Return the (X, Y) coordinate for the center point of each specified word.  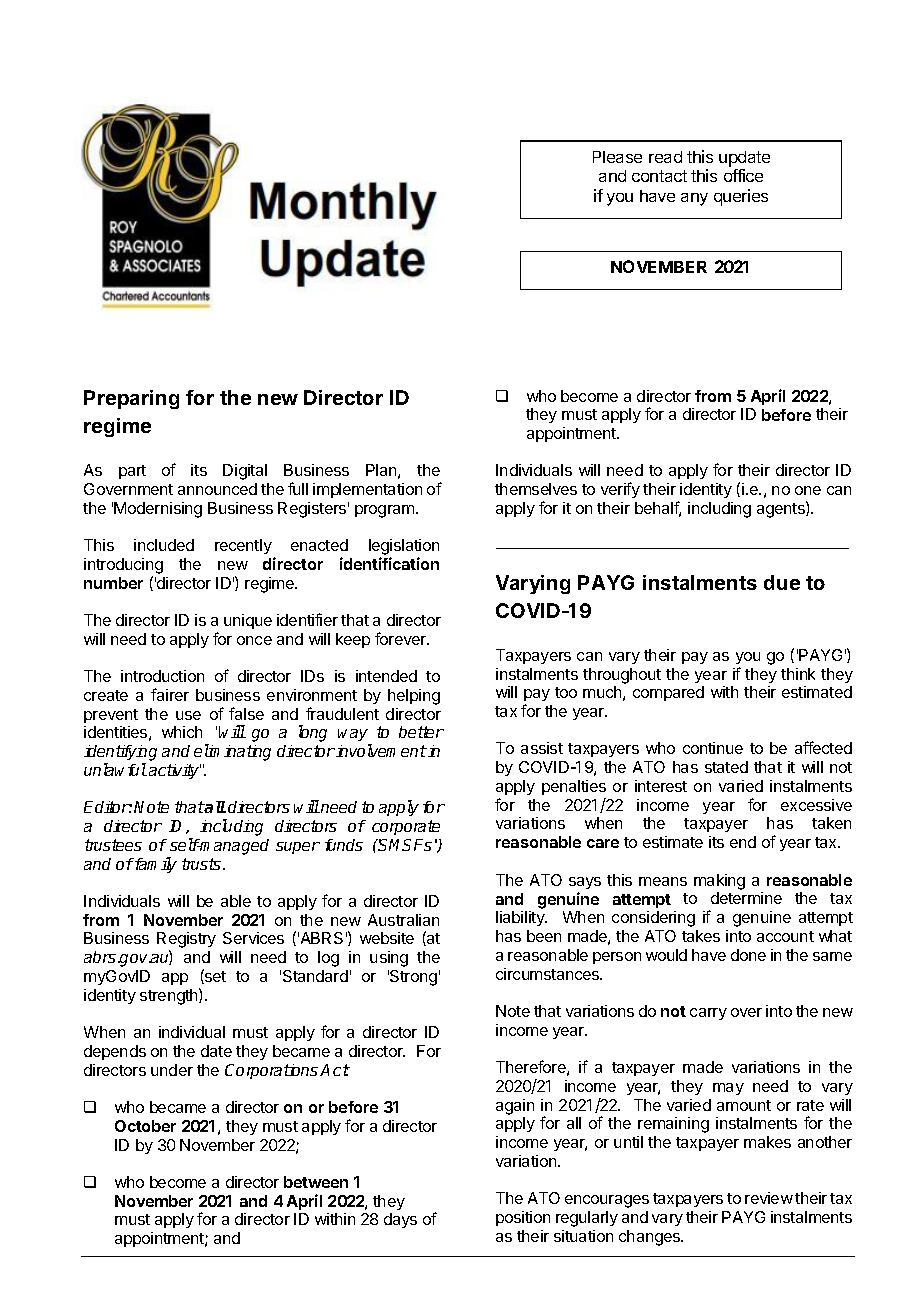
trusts (201, 864)
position (523, 1218)
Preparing (131, 399)
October (145, 1126)
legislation (404, 547)
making (719, 882)
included (164, 545)
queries (741, 197)
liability (521, 918)
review (769, 1198)
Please (617, 157)
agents (782, 509)
